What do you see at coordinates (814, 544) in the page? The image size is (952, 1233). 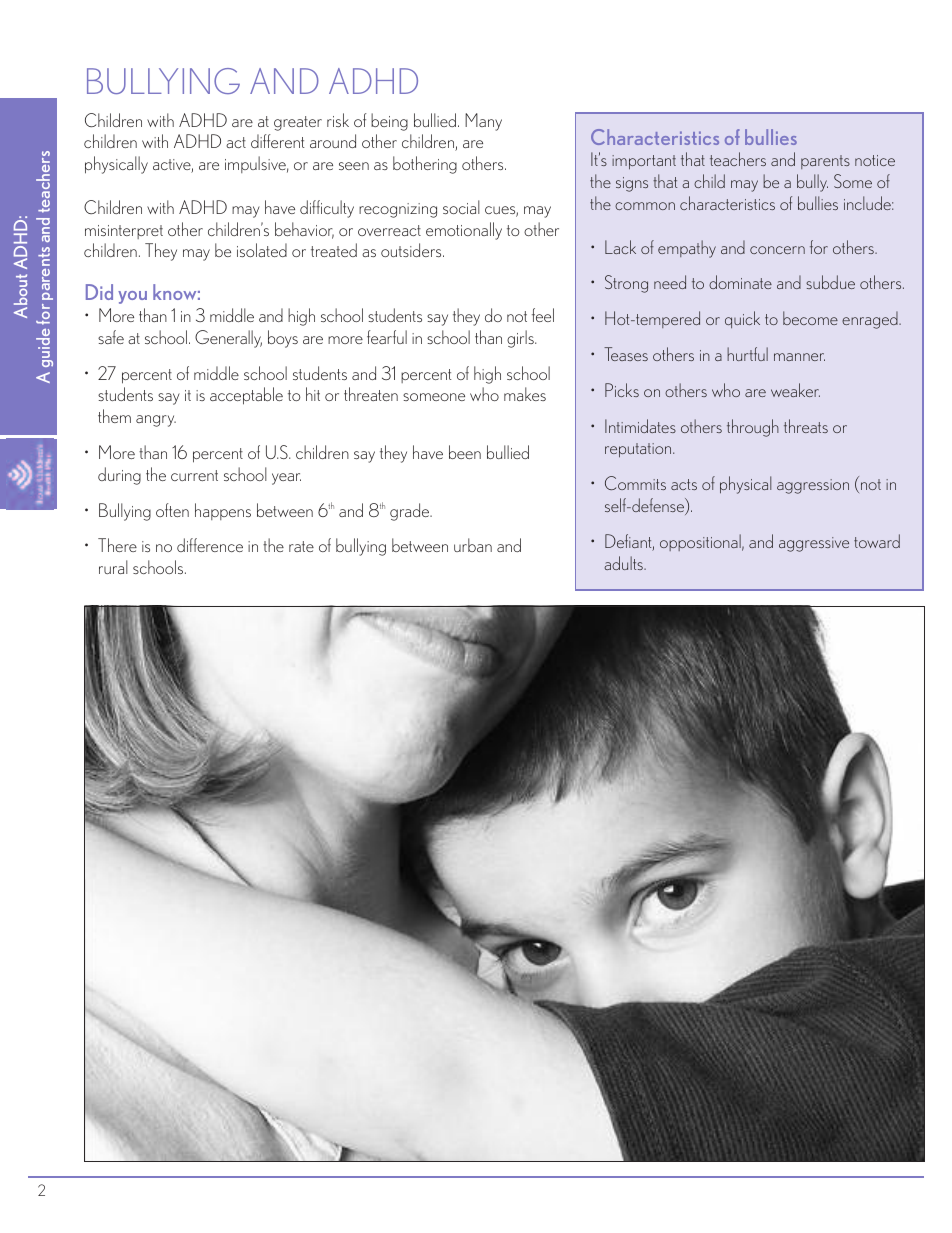 I see `aggressive` at bounding box center [814, 544].
